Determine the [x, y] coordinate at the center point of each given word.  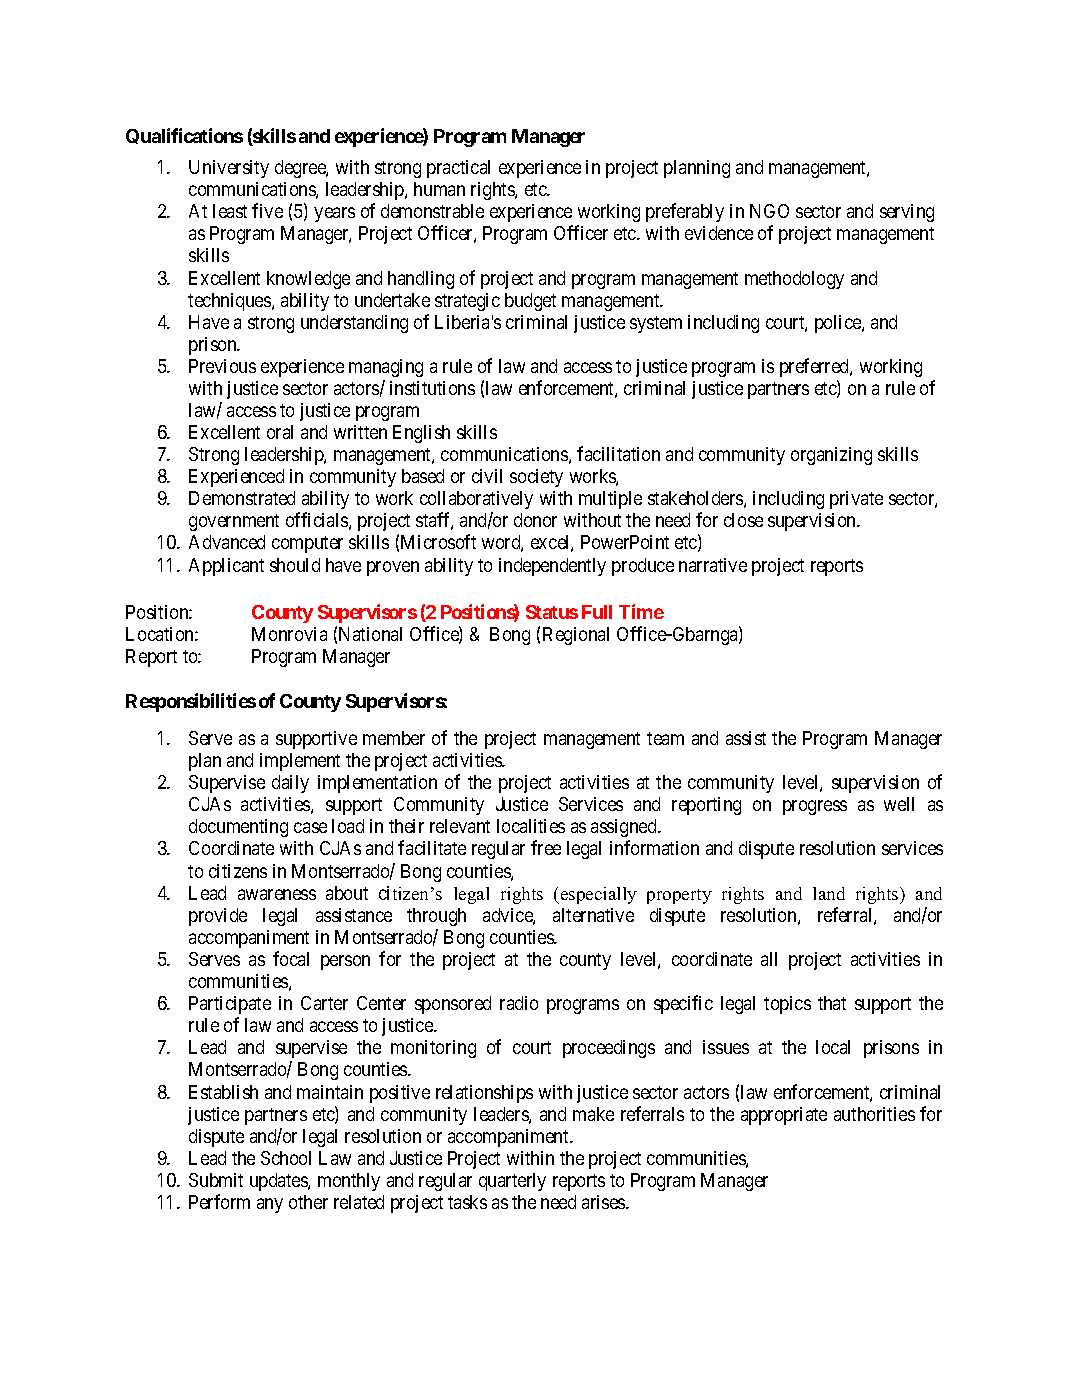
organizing [831, 456]
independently [552, 567]
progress [815, 807]
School [286, 1158]
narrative [713, 565]
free [546, 847]
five [267, 210]
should [295, 565]
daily [290, 784]
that [832, 1003]
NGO [769, 211]
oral [280, 432]
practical [458, 169]
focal [291, 958]
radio [519, 1003]
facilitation [618, 453]
